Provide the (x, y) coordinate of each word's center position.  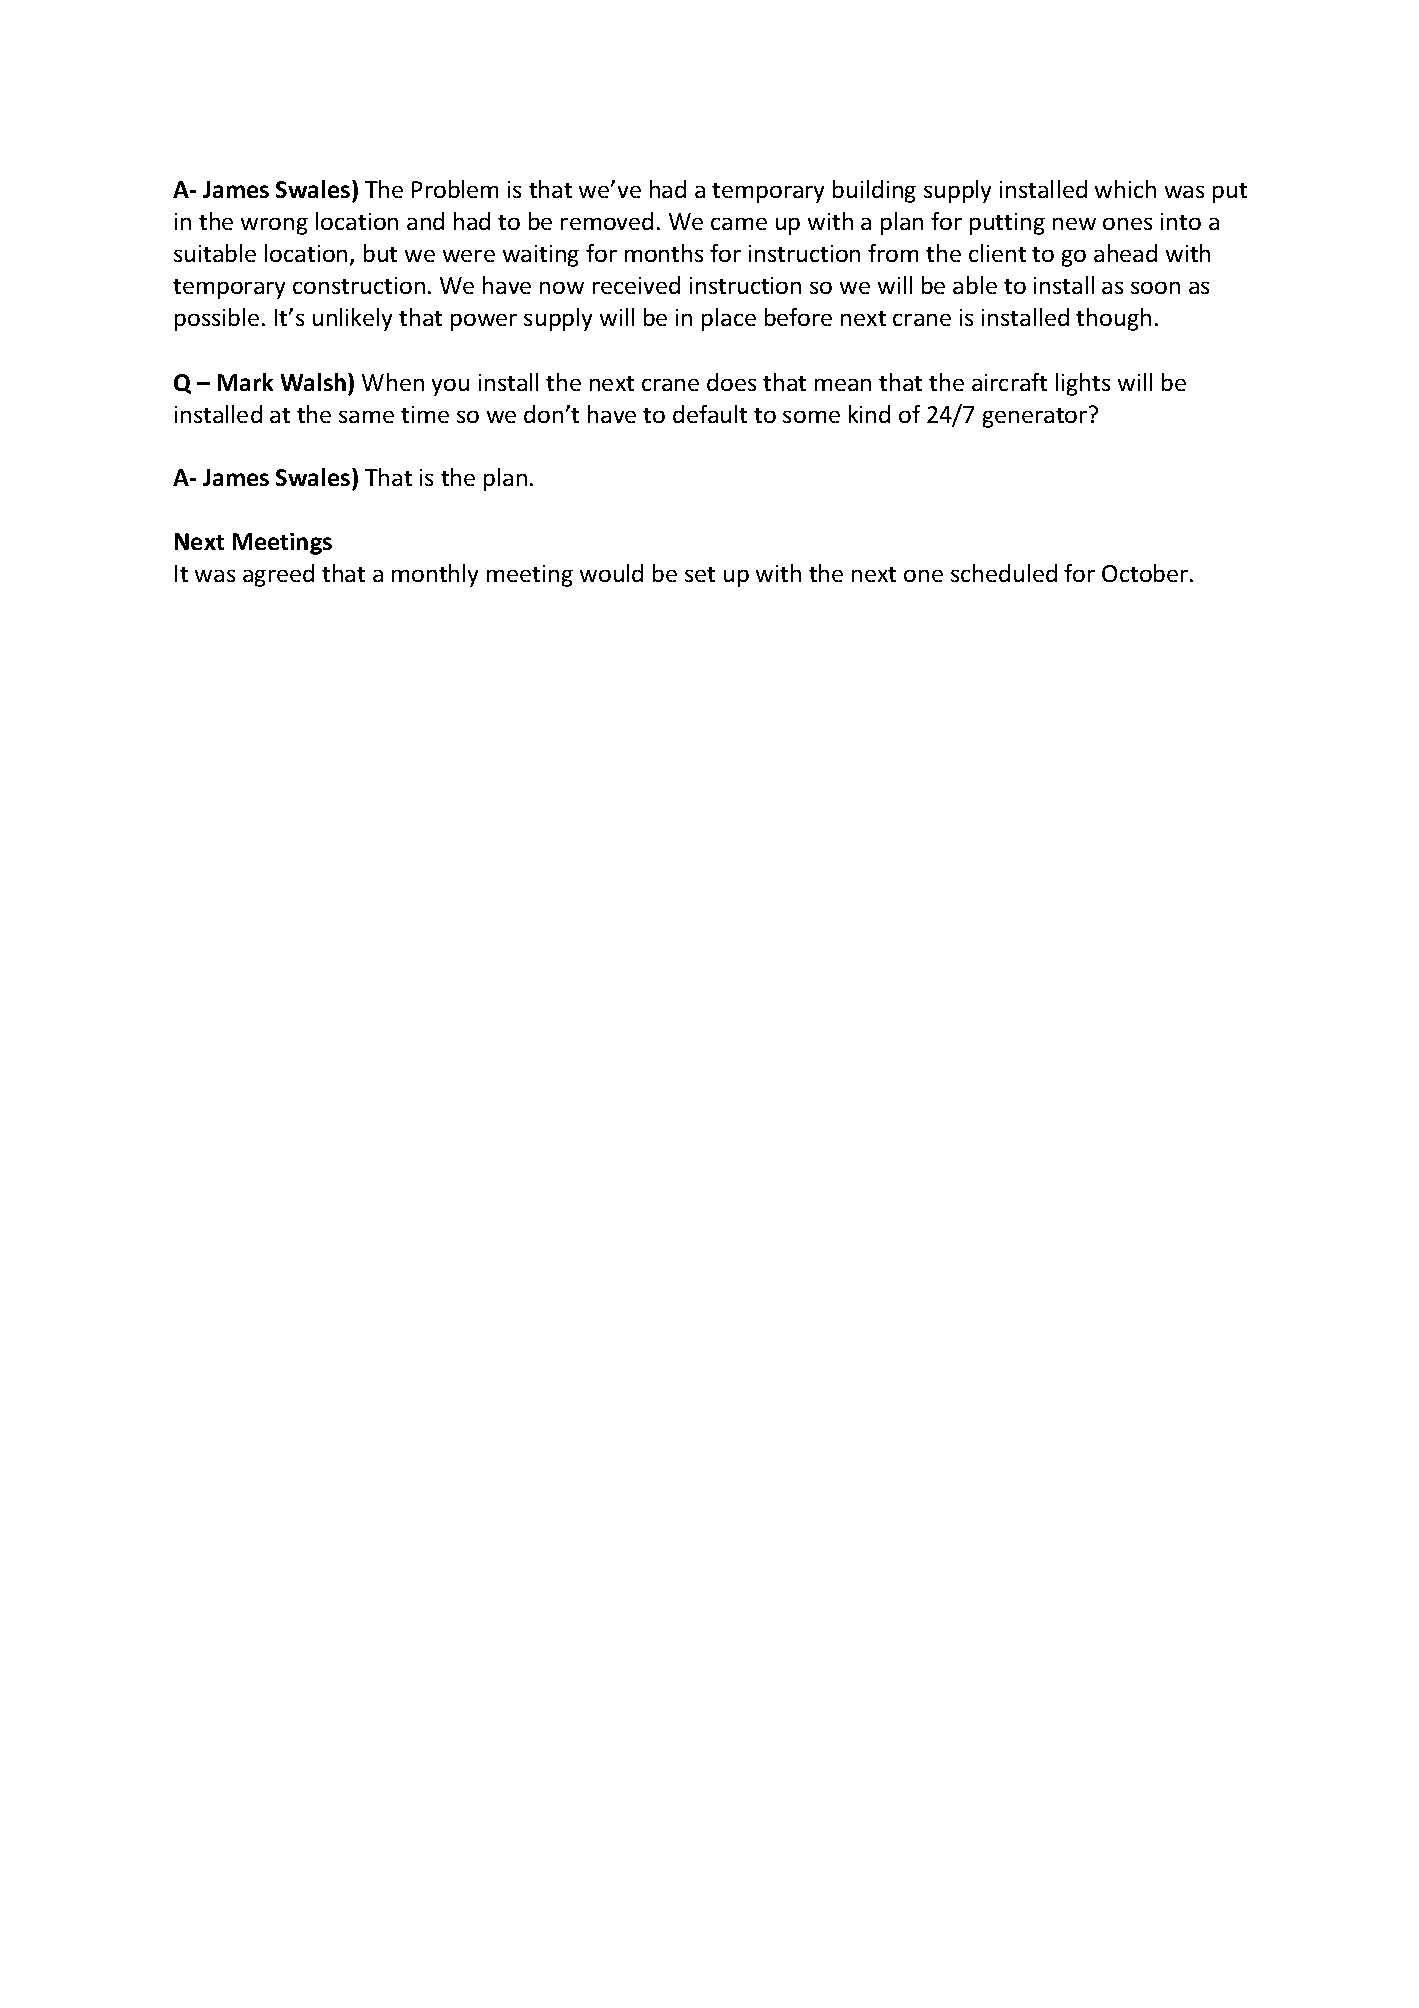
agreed (278, 575)
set (700, 574)
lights (1083, 384)
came (739, 224)
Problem (455, 189)
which (1125, 189)
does (731, 382)
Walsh (315, 382)
